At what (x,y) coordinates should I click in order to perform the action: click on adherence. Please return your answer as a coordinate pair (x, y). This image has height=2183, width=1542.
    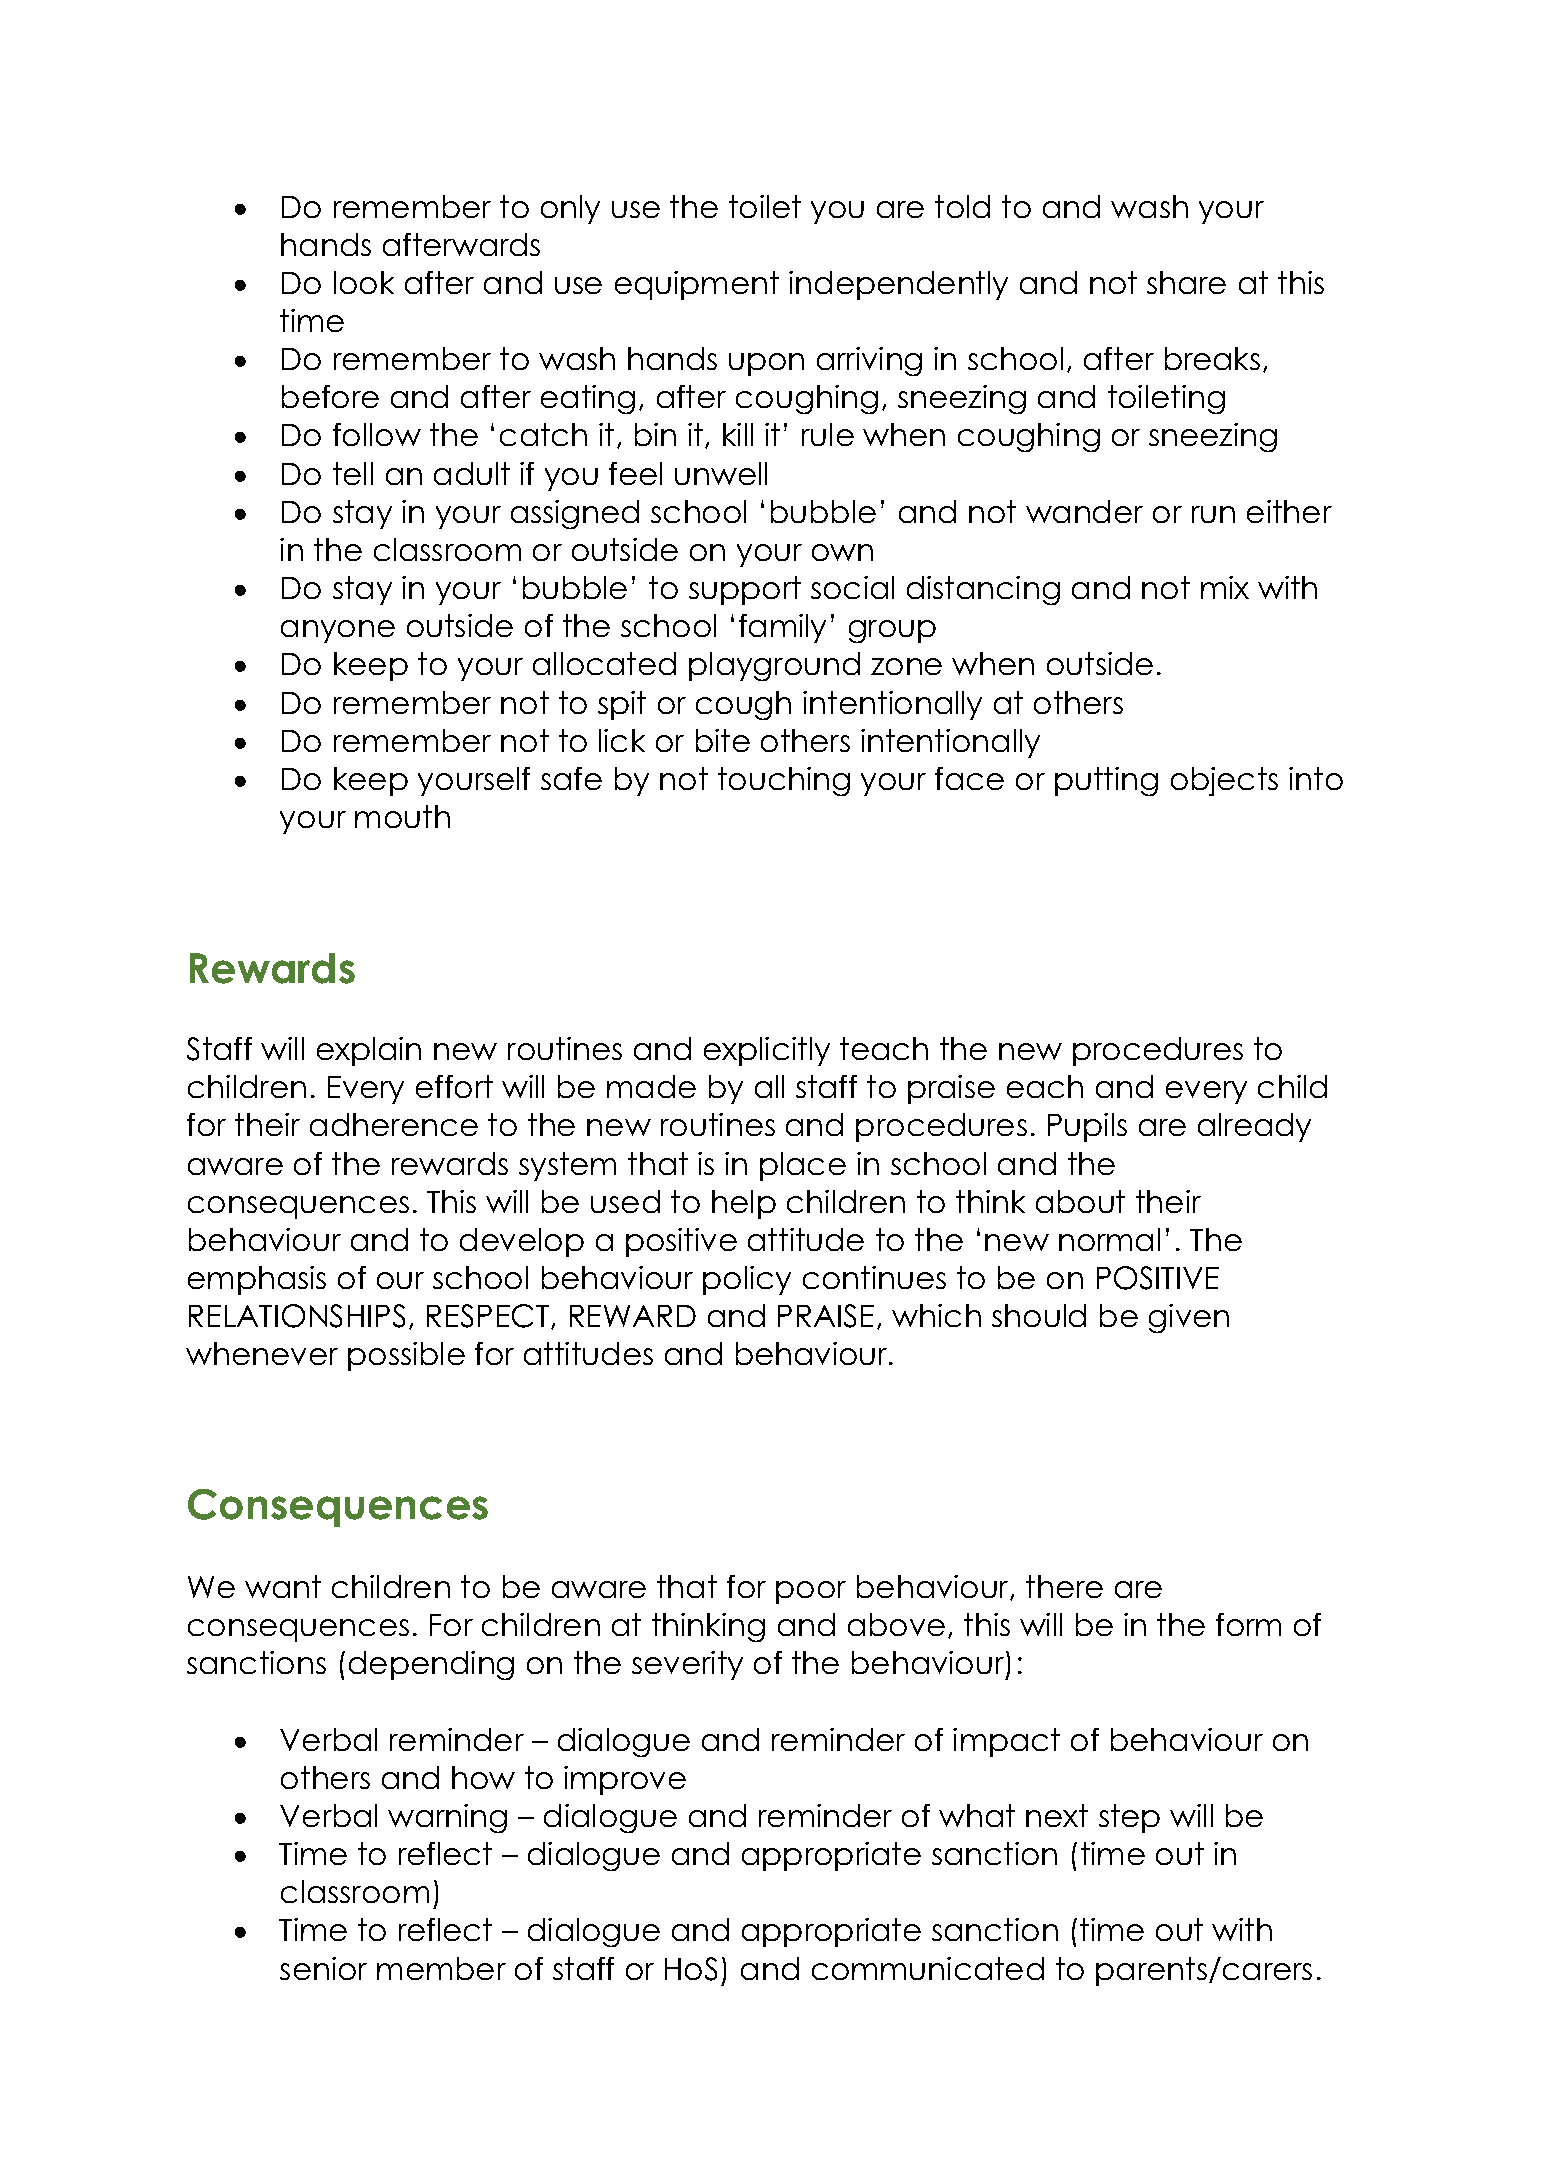
    Looking at the image, I should click on (394, 1124).
